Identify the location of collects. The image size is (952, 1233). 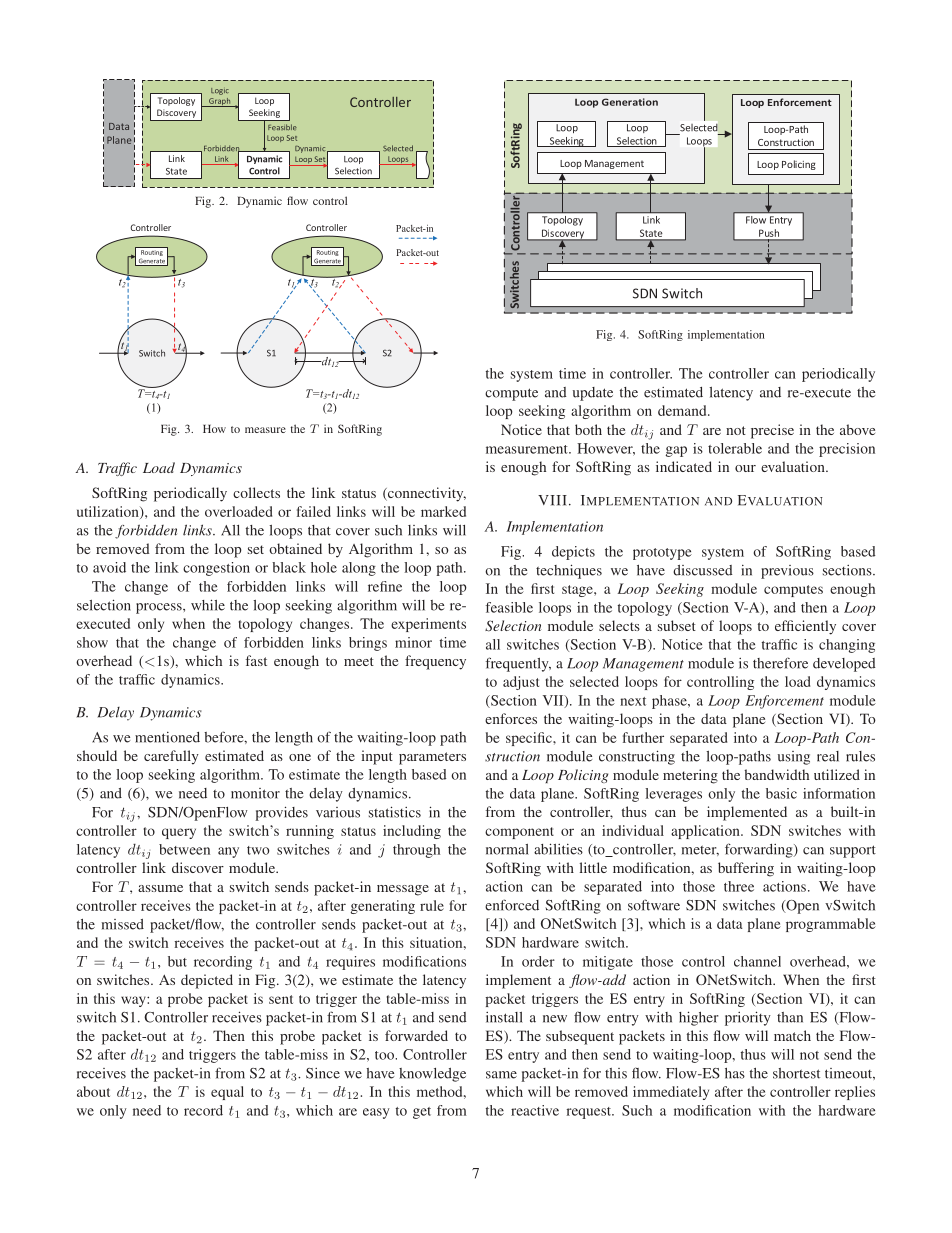
(256, 492).
